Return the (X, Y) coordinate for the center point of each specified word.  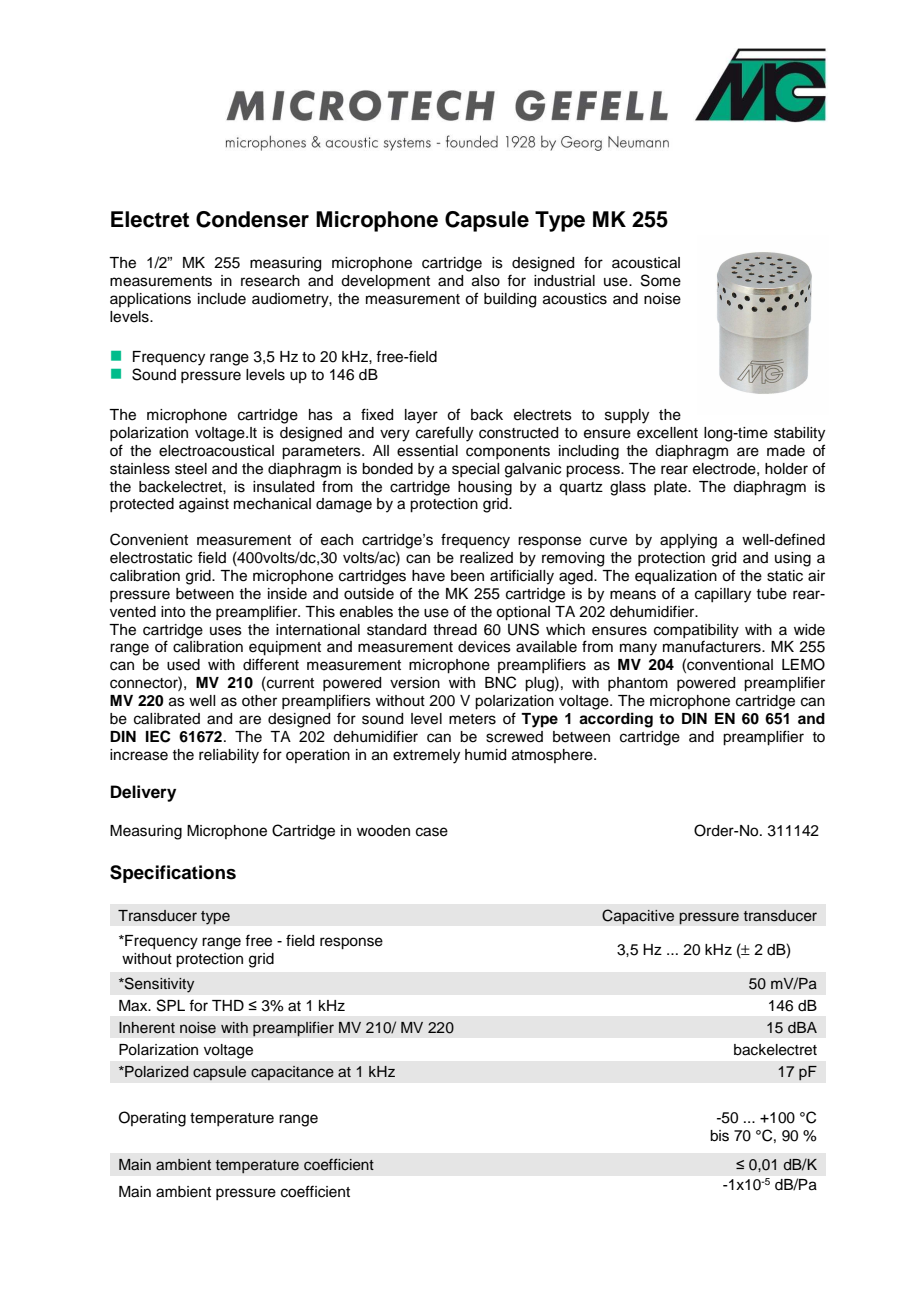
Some (661, 280)
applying (688, 541)
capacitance (292, 1073)
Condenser (252, 219)
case (432, 832)
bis (719, 1136)
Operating (152, 1119)
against (204, 505)
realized (486, 558)
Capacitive (638, 917)
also (486, 281)
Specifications (173, 874)
